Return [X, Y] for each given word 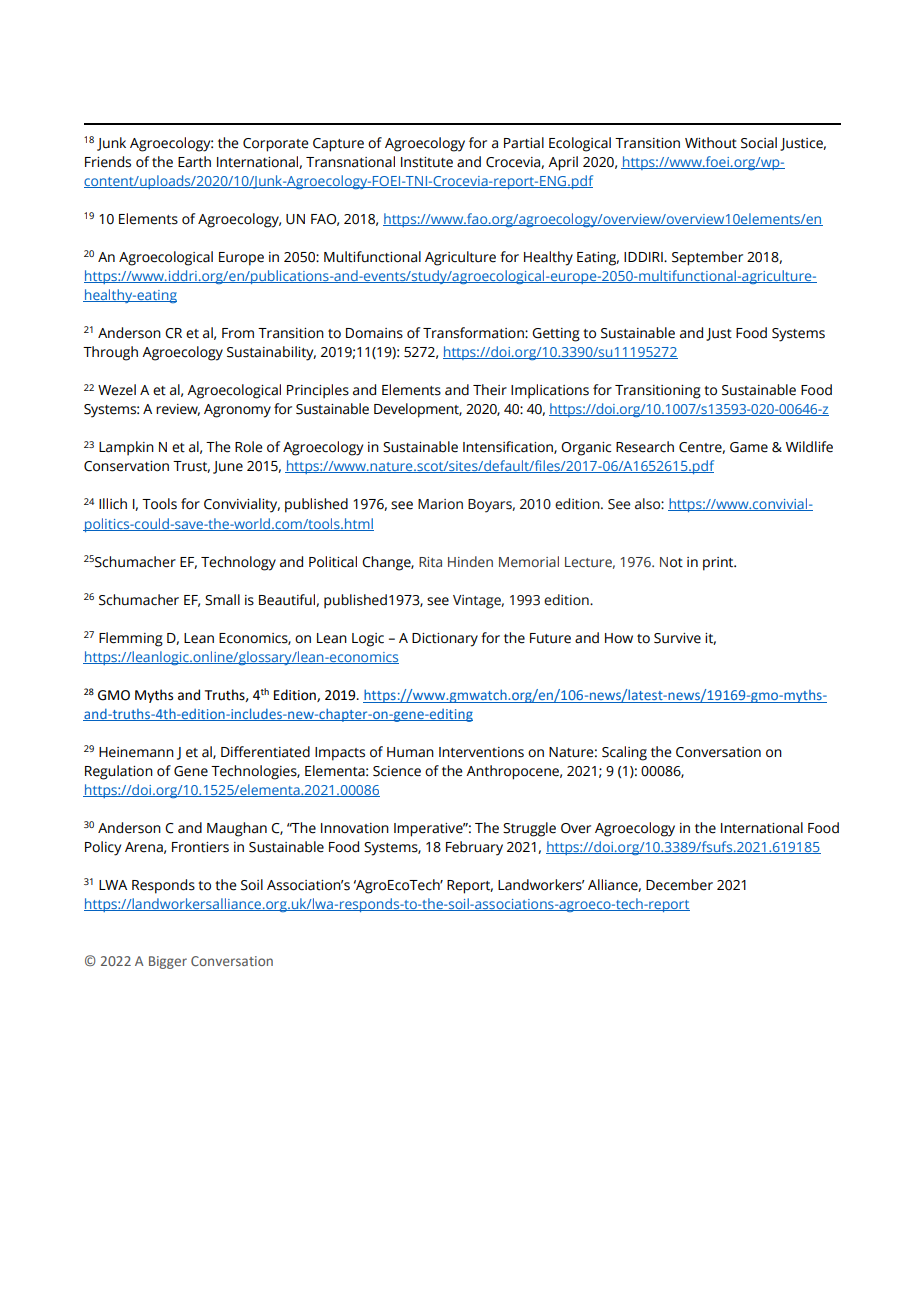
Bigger [168, 962]
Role [249, 447]
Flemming [131, 639]
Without [711, 143]
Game [749, 447]
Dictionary [445, 640]
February [474, 848]
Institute [427, 162]
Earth [194, 162]
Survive [677, 638]
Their [490, 390]
